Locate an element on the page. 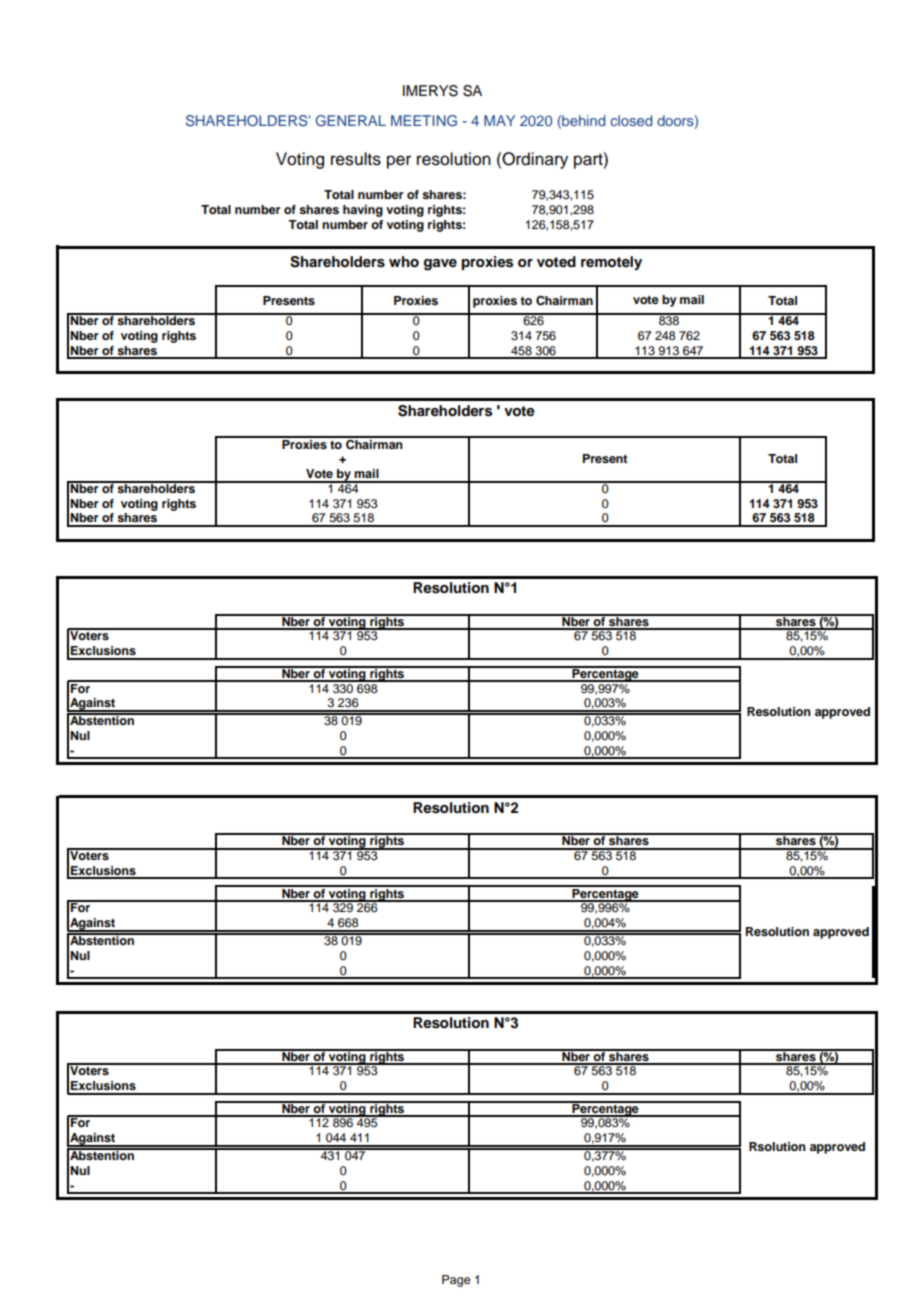 The width and height of the page is (924, 1308). having is located at coordinates (363, 211).
